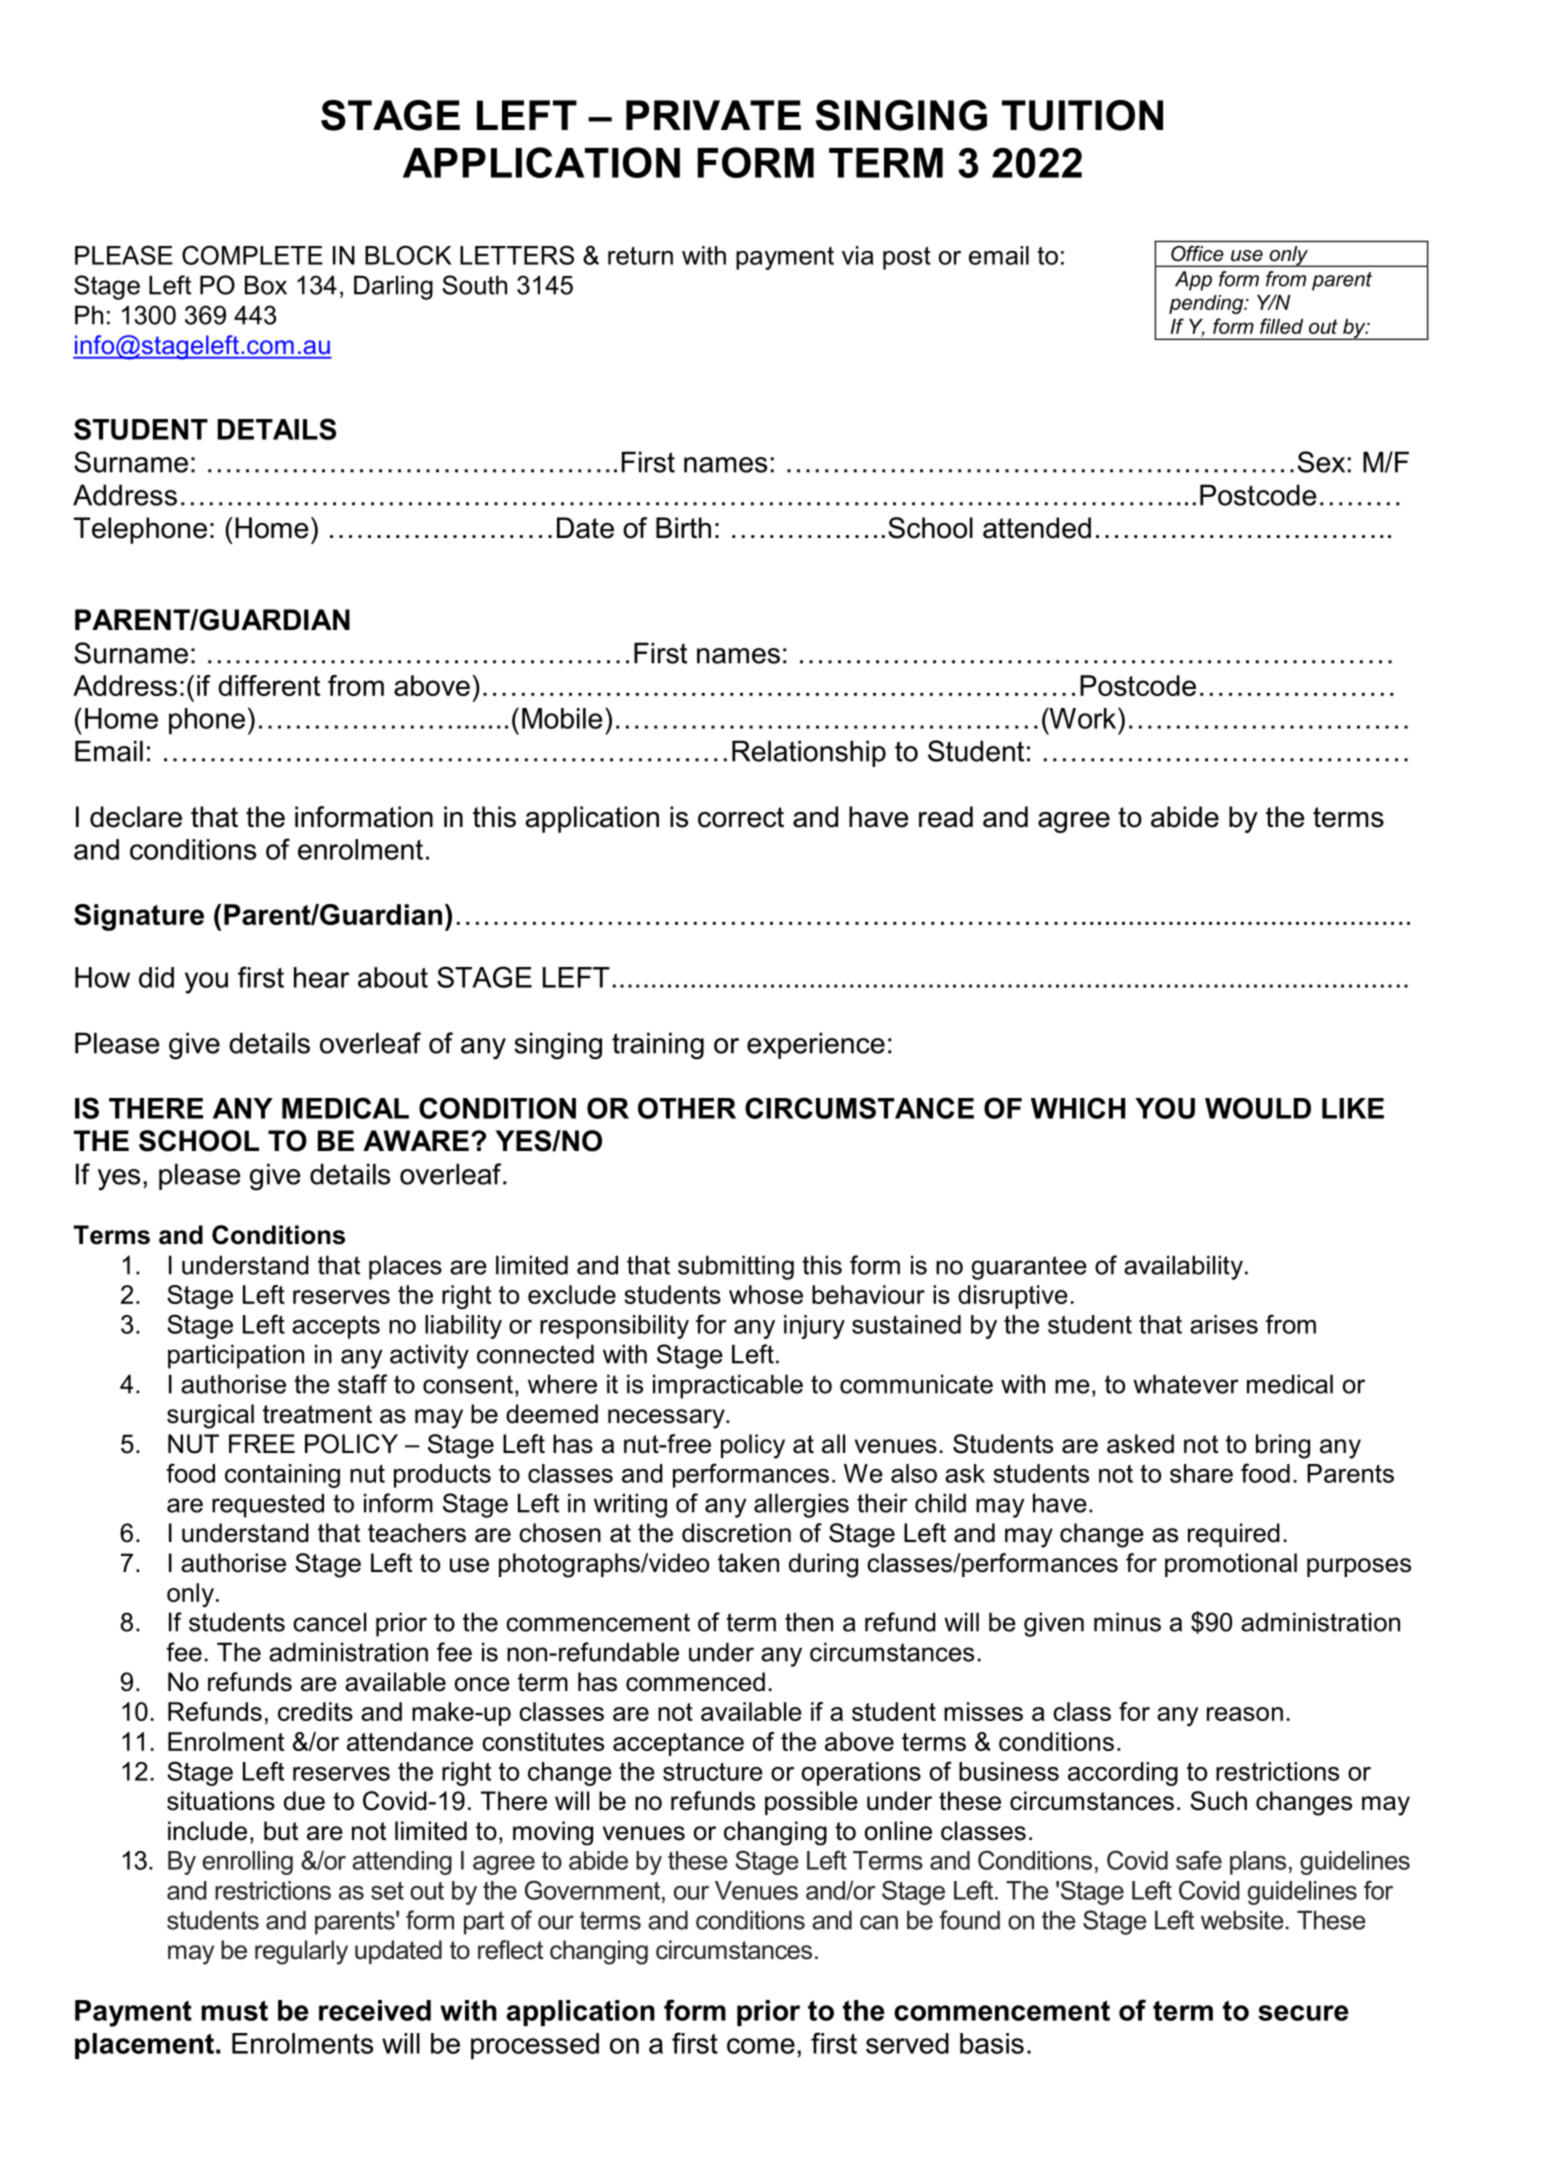 The image size is (1541, 2180). I want to click on must, so click(234, 2010).
